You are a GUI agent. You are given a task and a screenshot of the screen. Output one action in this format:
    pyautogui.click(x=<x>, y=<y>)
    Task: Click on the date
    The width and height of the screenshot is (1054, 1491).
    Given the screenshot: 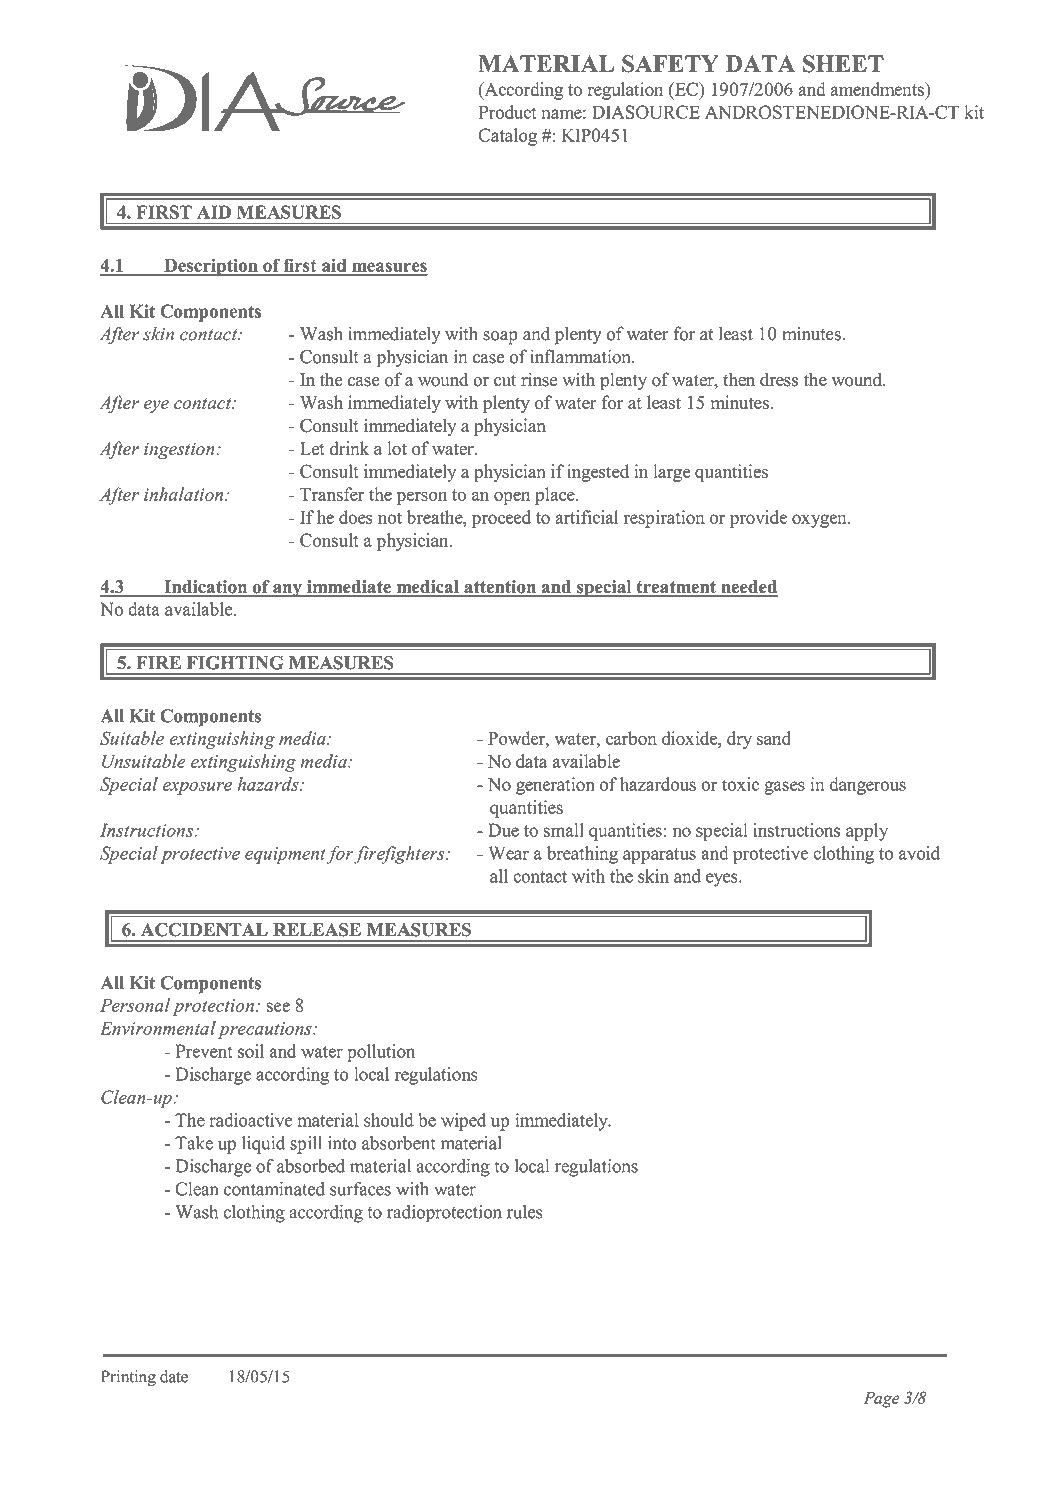 What is the action you would take?
    pyautogui.click(x=174, y=1376)
